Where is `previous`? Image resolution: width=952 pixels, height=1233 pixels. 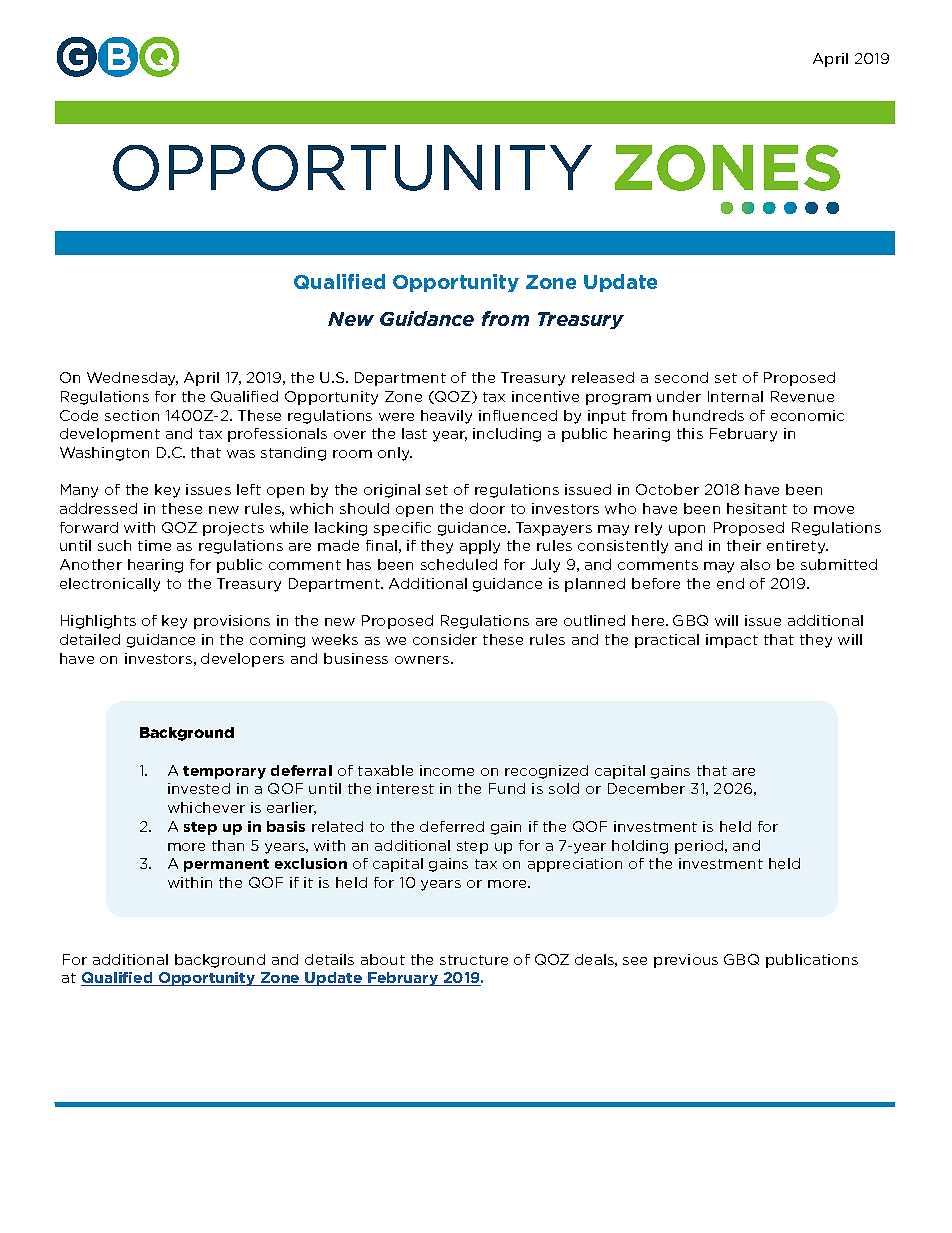
previous is located at coordinates (686, 961).
